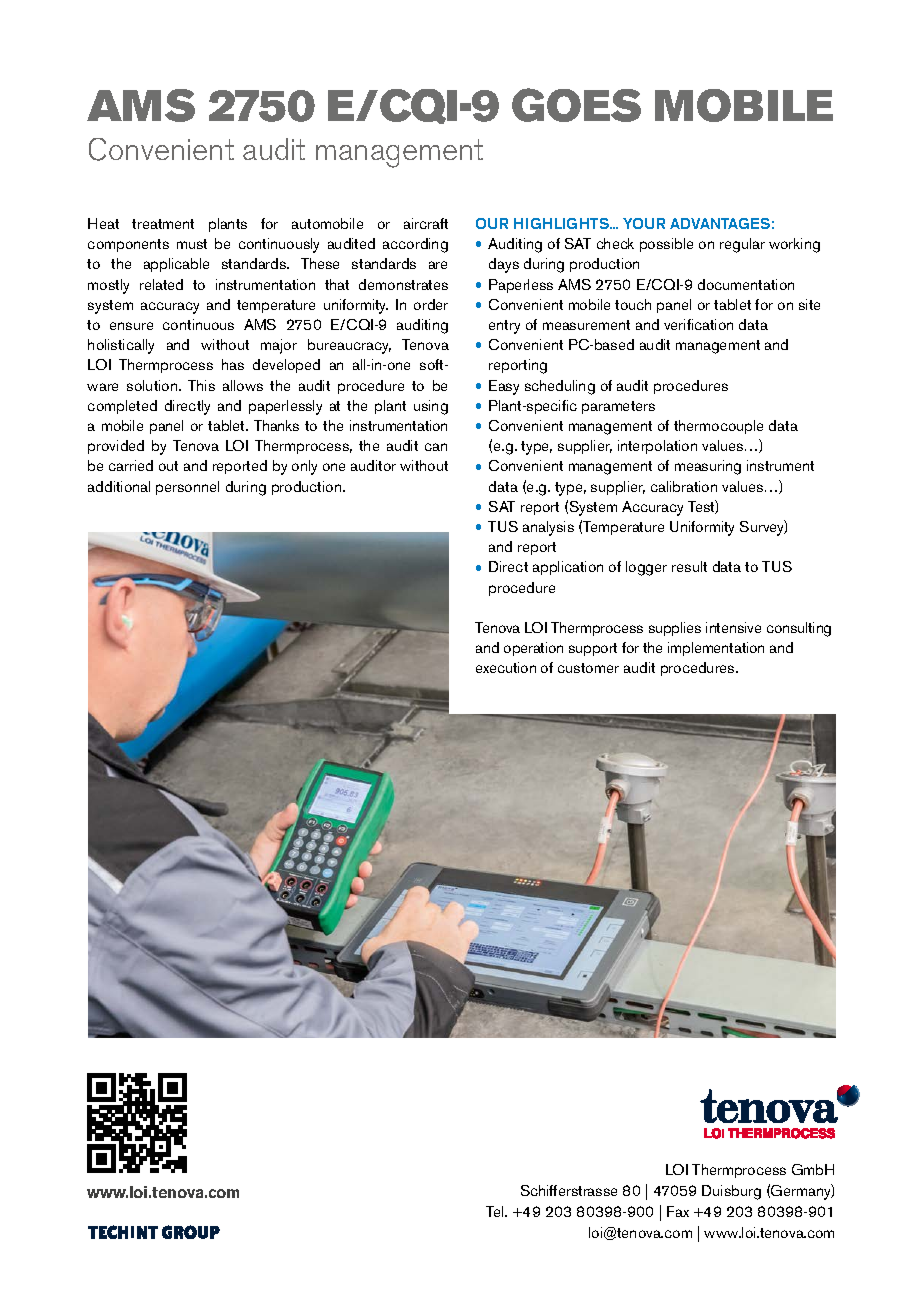  Describe the element at coordinates (716, 649) in the page. I see `implementation` at that location.
